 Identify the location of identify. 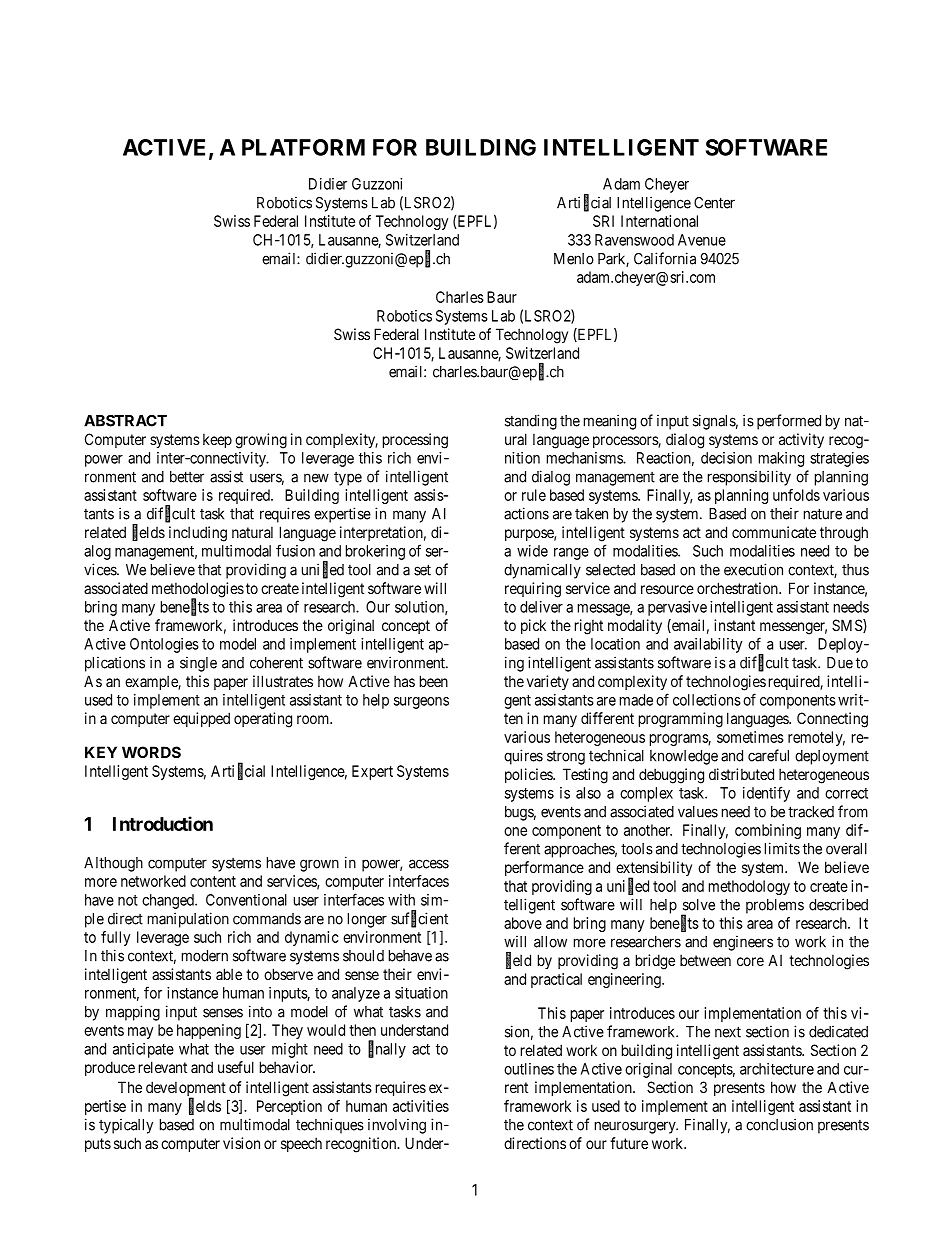
(766, 794).
